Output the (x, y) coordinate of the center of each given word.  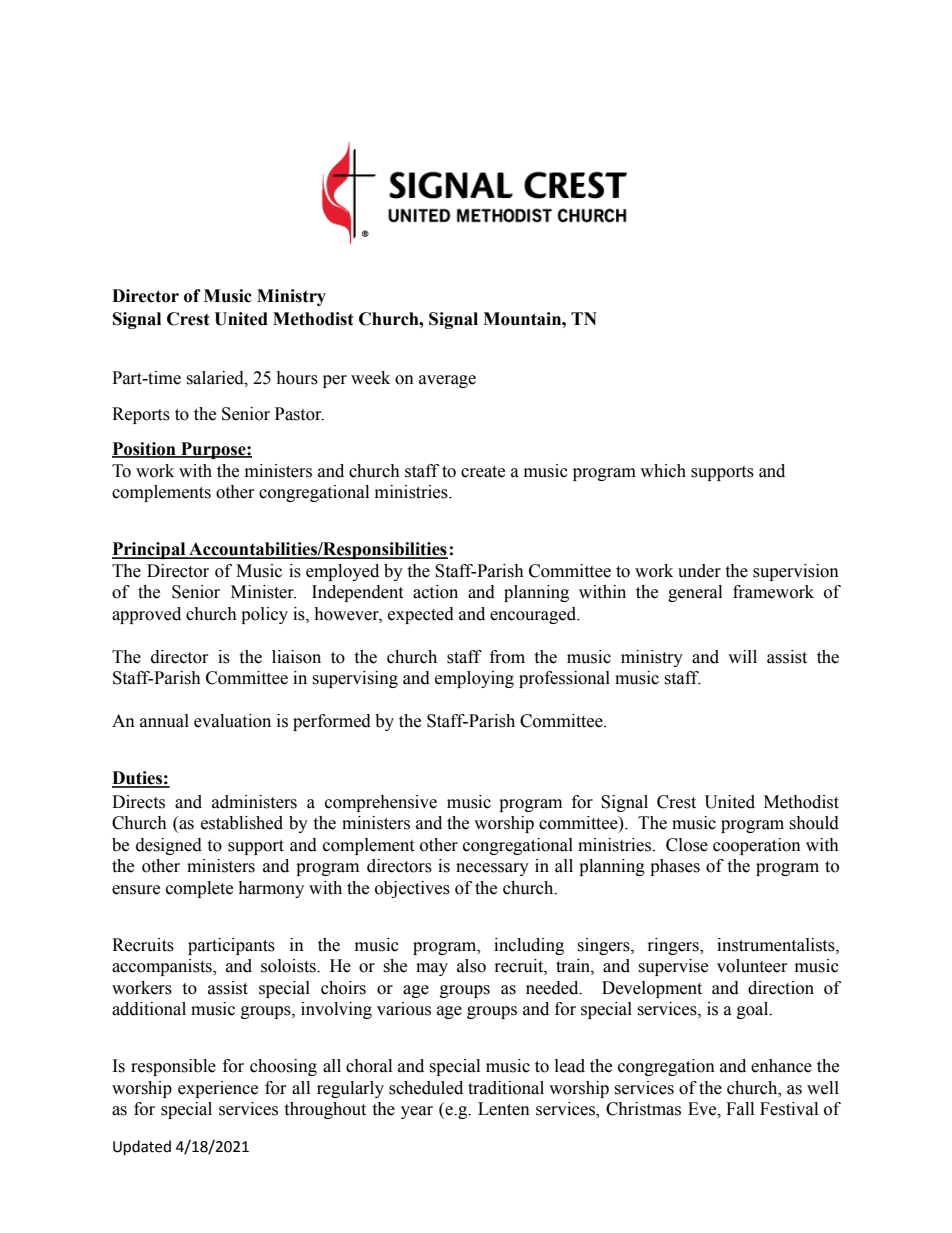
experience (218, 1089)
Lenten (504, 1109)
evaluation (232, 721)
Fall (740, 1109)
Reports (141, 415)
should (814, 823)
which (663, 471)
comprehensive (381, 803)
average (447, 381)
